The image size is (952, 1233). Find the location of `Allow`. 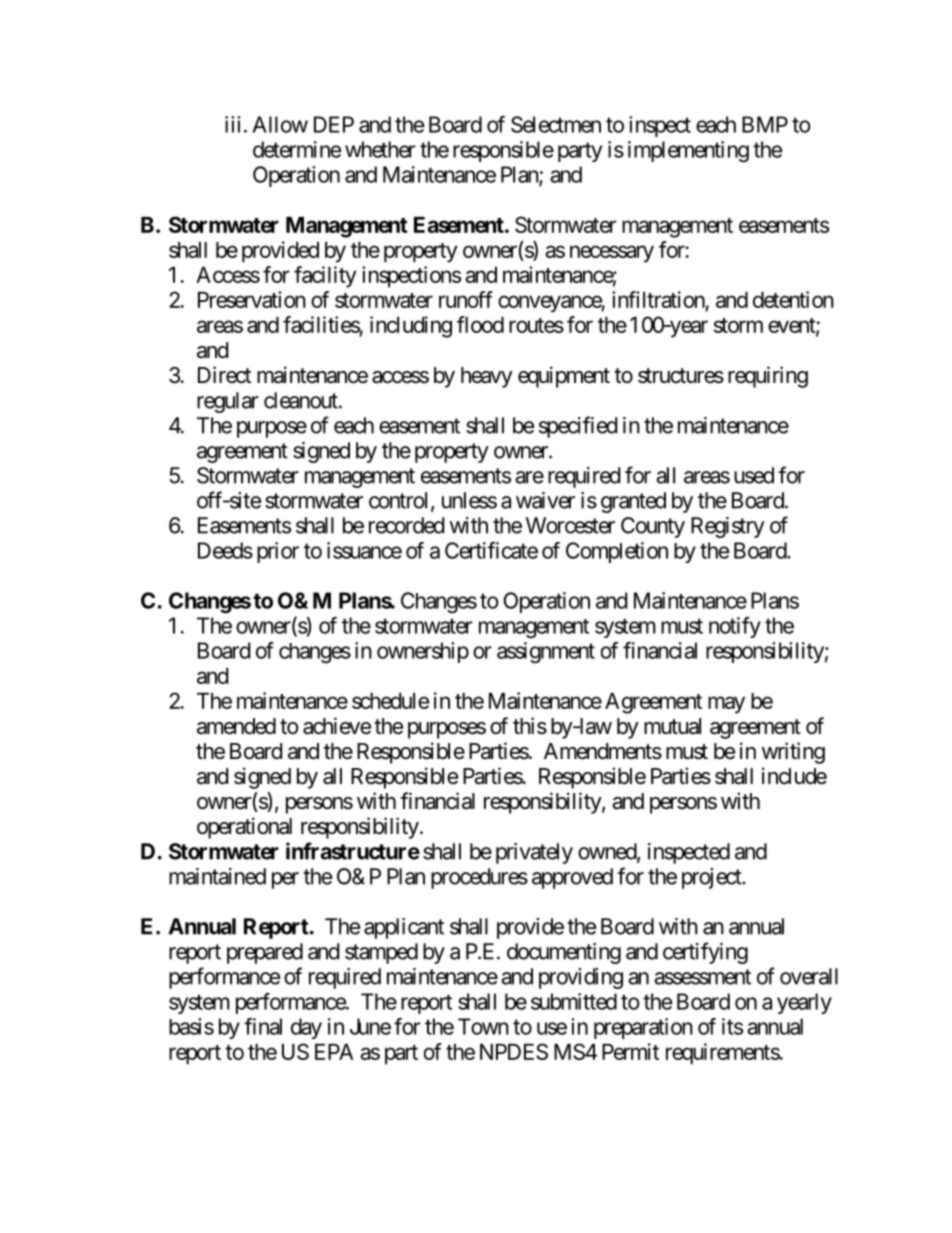

Allow is located at coordinates (280, 124).
